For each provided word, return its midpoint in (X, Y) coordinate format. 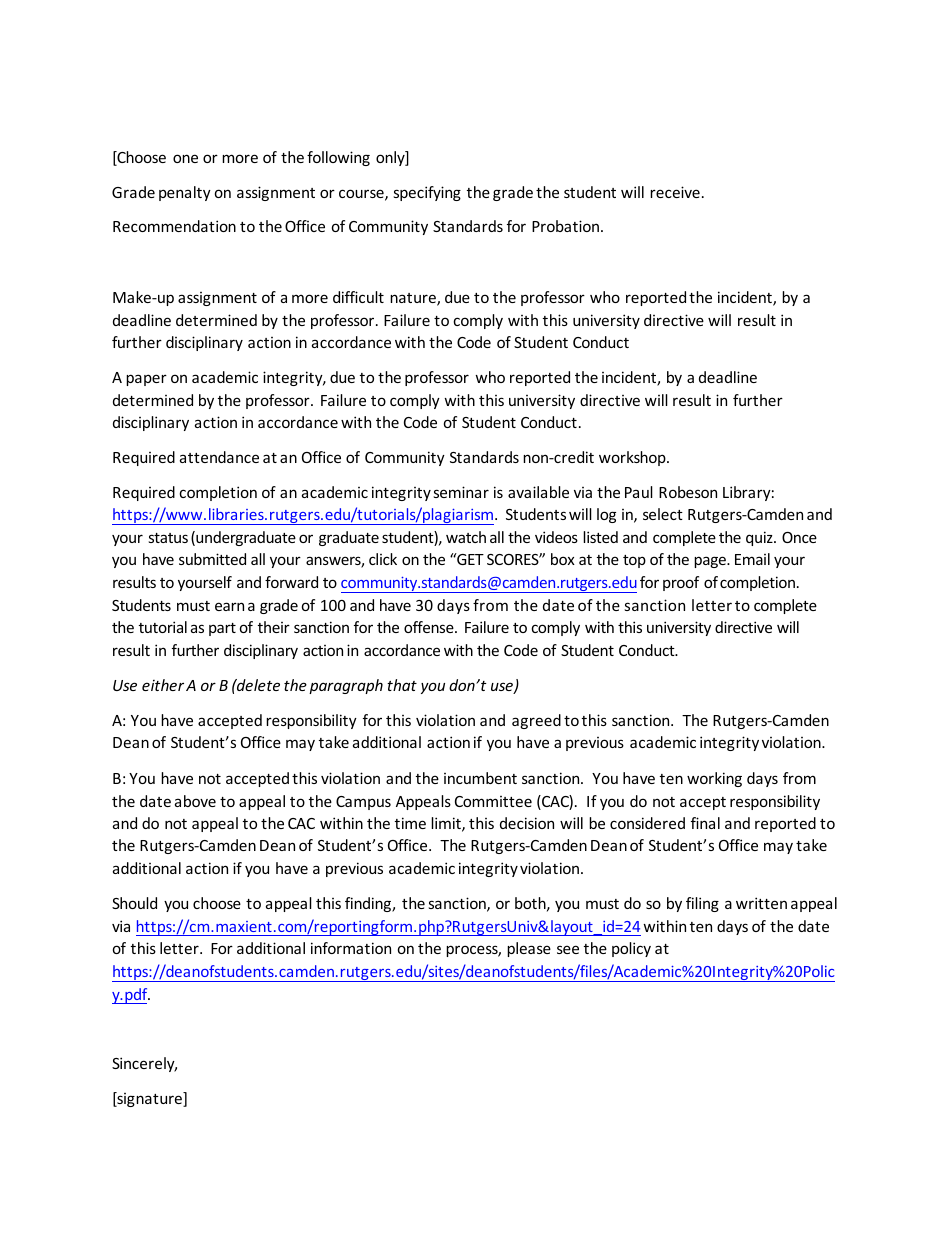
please (529, 949)
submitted (212, 559)
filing (702, 904)
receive (675, 192)
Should (134, 903)
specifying (427, 193)
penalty (185, 193)
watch (466, 537)
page (711, 562)
